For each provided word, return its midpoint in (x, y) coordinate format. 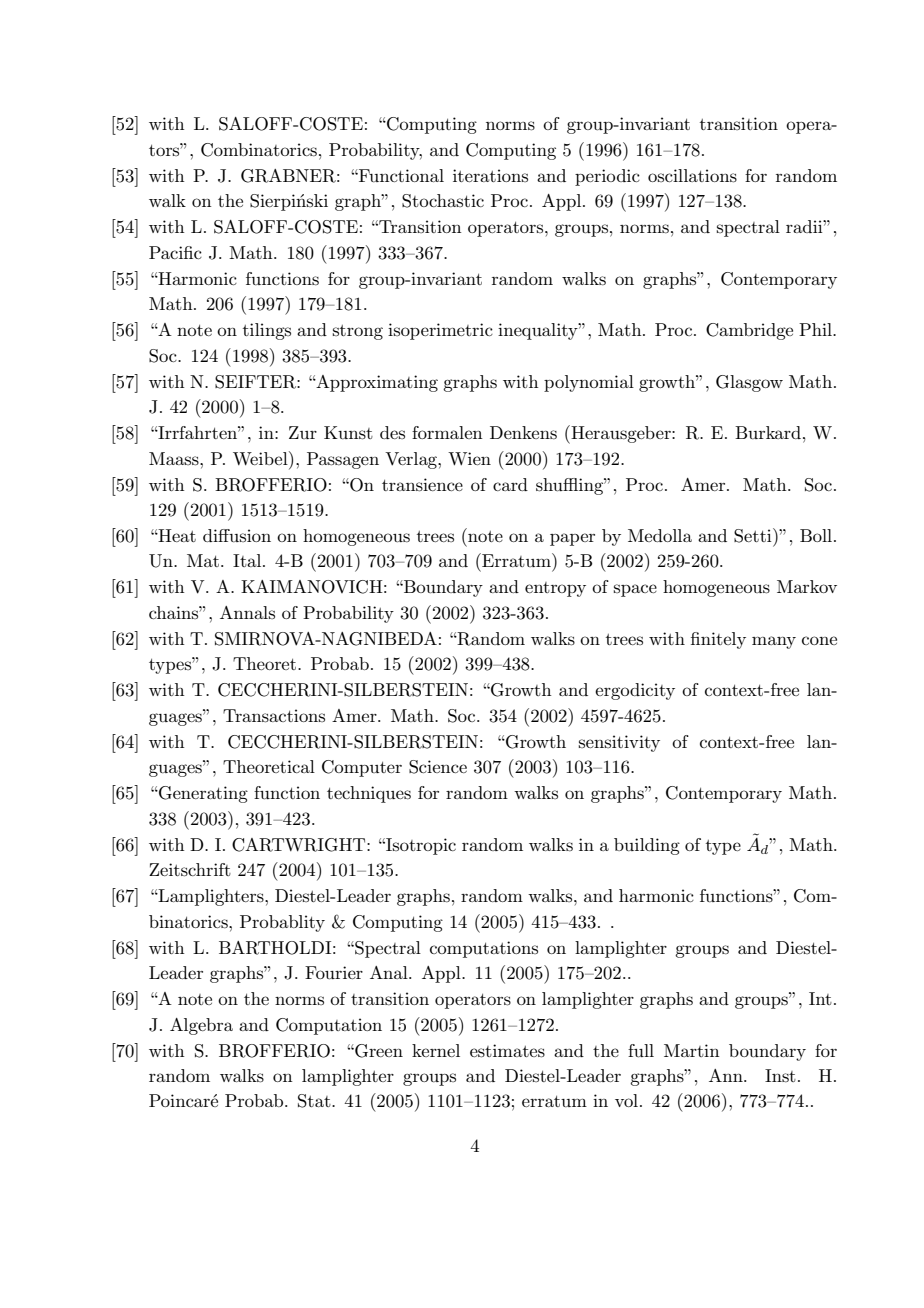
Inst (780, 1076)
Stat (315, 1101)
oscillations (692, 176)
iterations (490, 175)
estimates (507, 1051)
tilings (267, 331)
